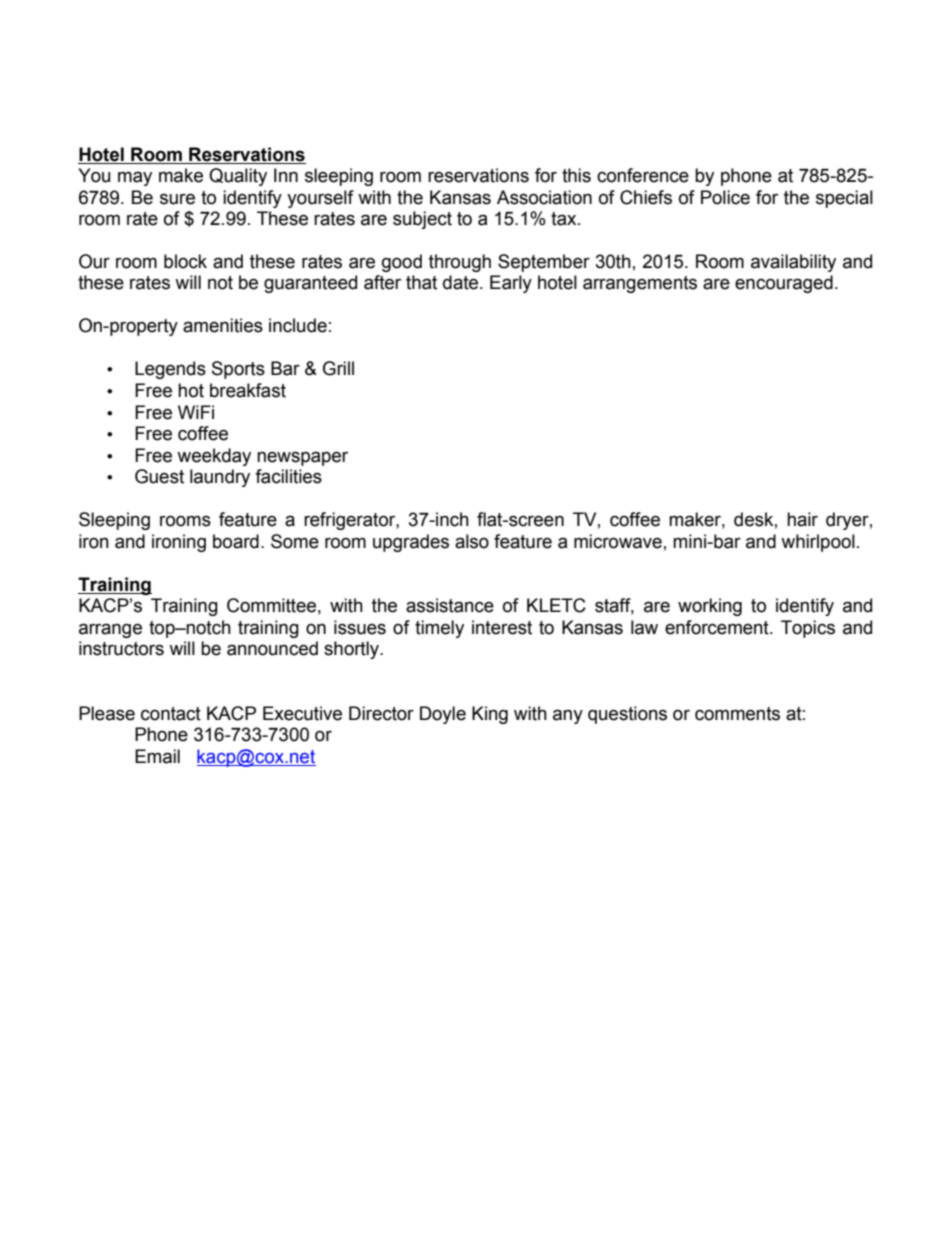  I want to click on Police, so click(725, 197).
